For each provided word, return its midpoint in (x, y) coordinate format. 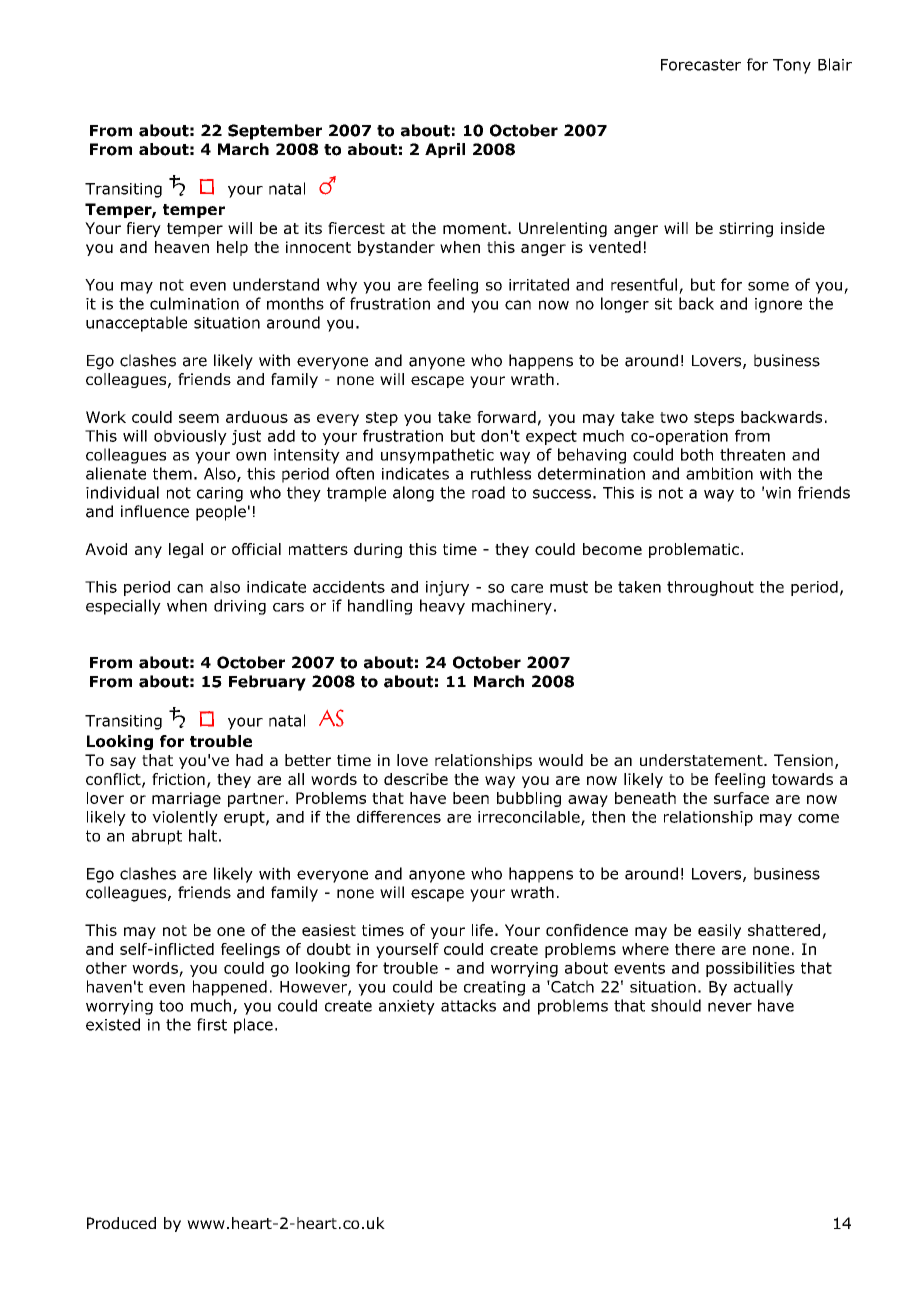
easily (719, 931)
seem (199, 418)
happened (230, 988)
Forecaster (701, 65)
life (482, 930)
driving (240, 607)
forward (506, 417)
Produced (121, 1223)
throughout (710, 588)
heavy (442, 607)
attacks (468, 1005)
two (674, 417)
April (445, 150)
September (275, 132)
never (730, 1007)
